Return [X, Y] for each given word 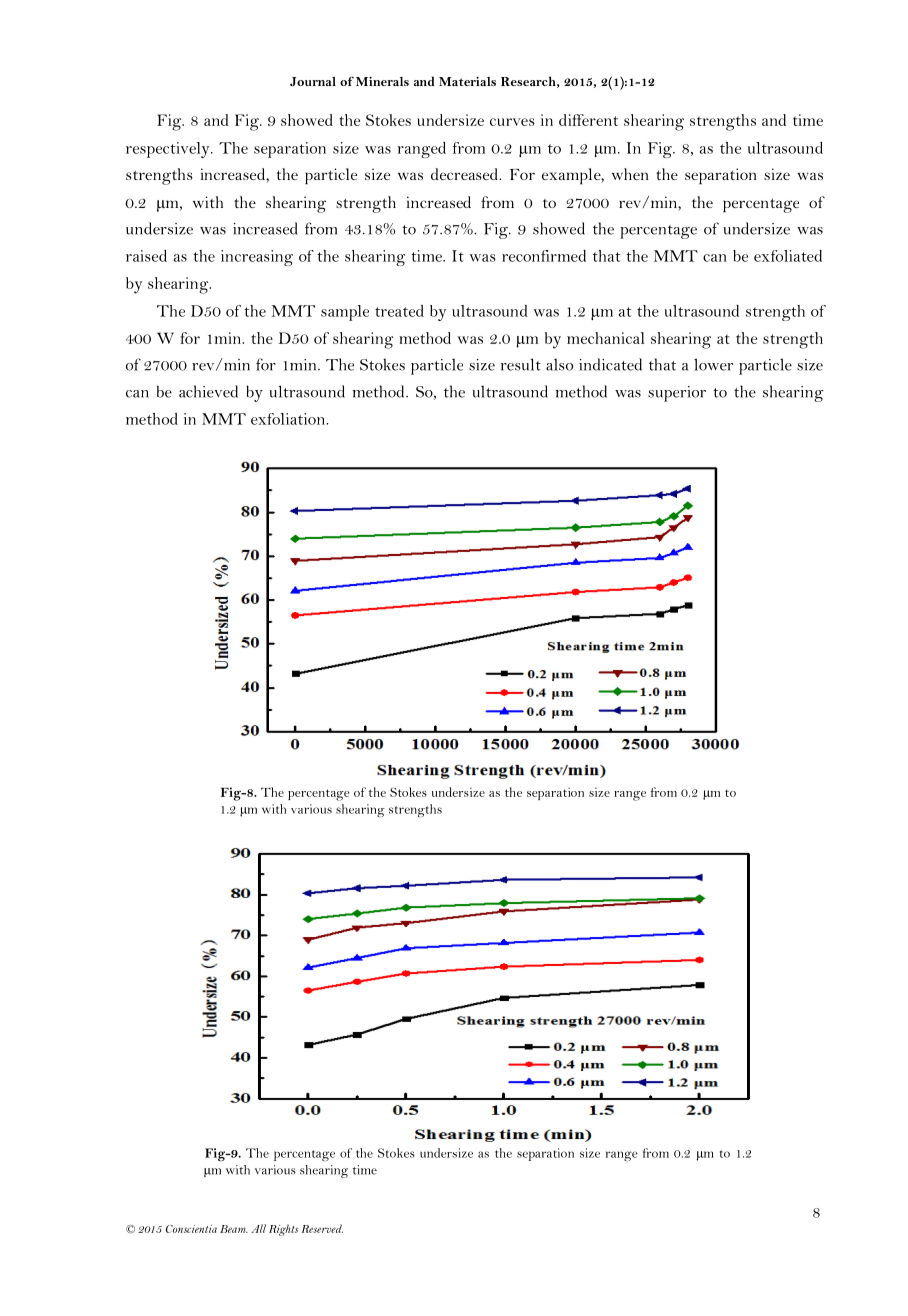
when [630, 174]
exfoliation [289, 419]
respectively [169, 150]
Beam [234, 1229]
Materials [467, 81]
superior [677, 394]
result [521, 364]
